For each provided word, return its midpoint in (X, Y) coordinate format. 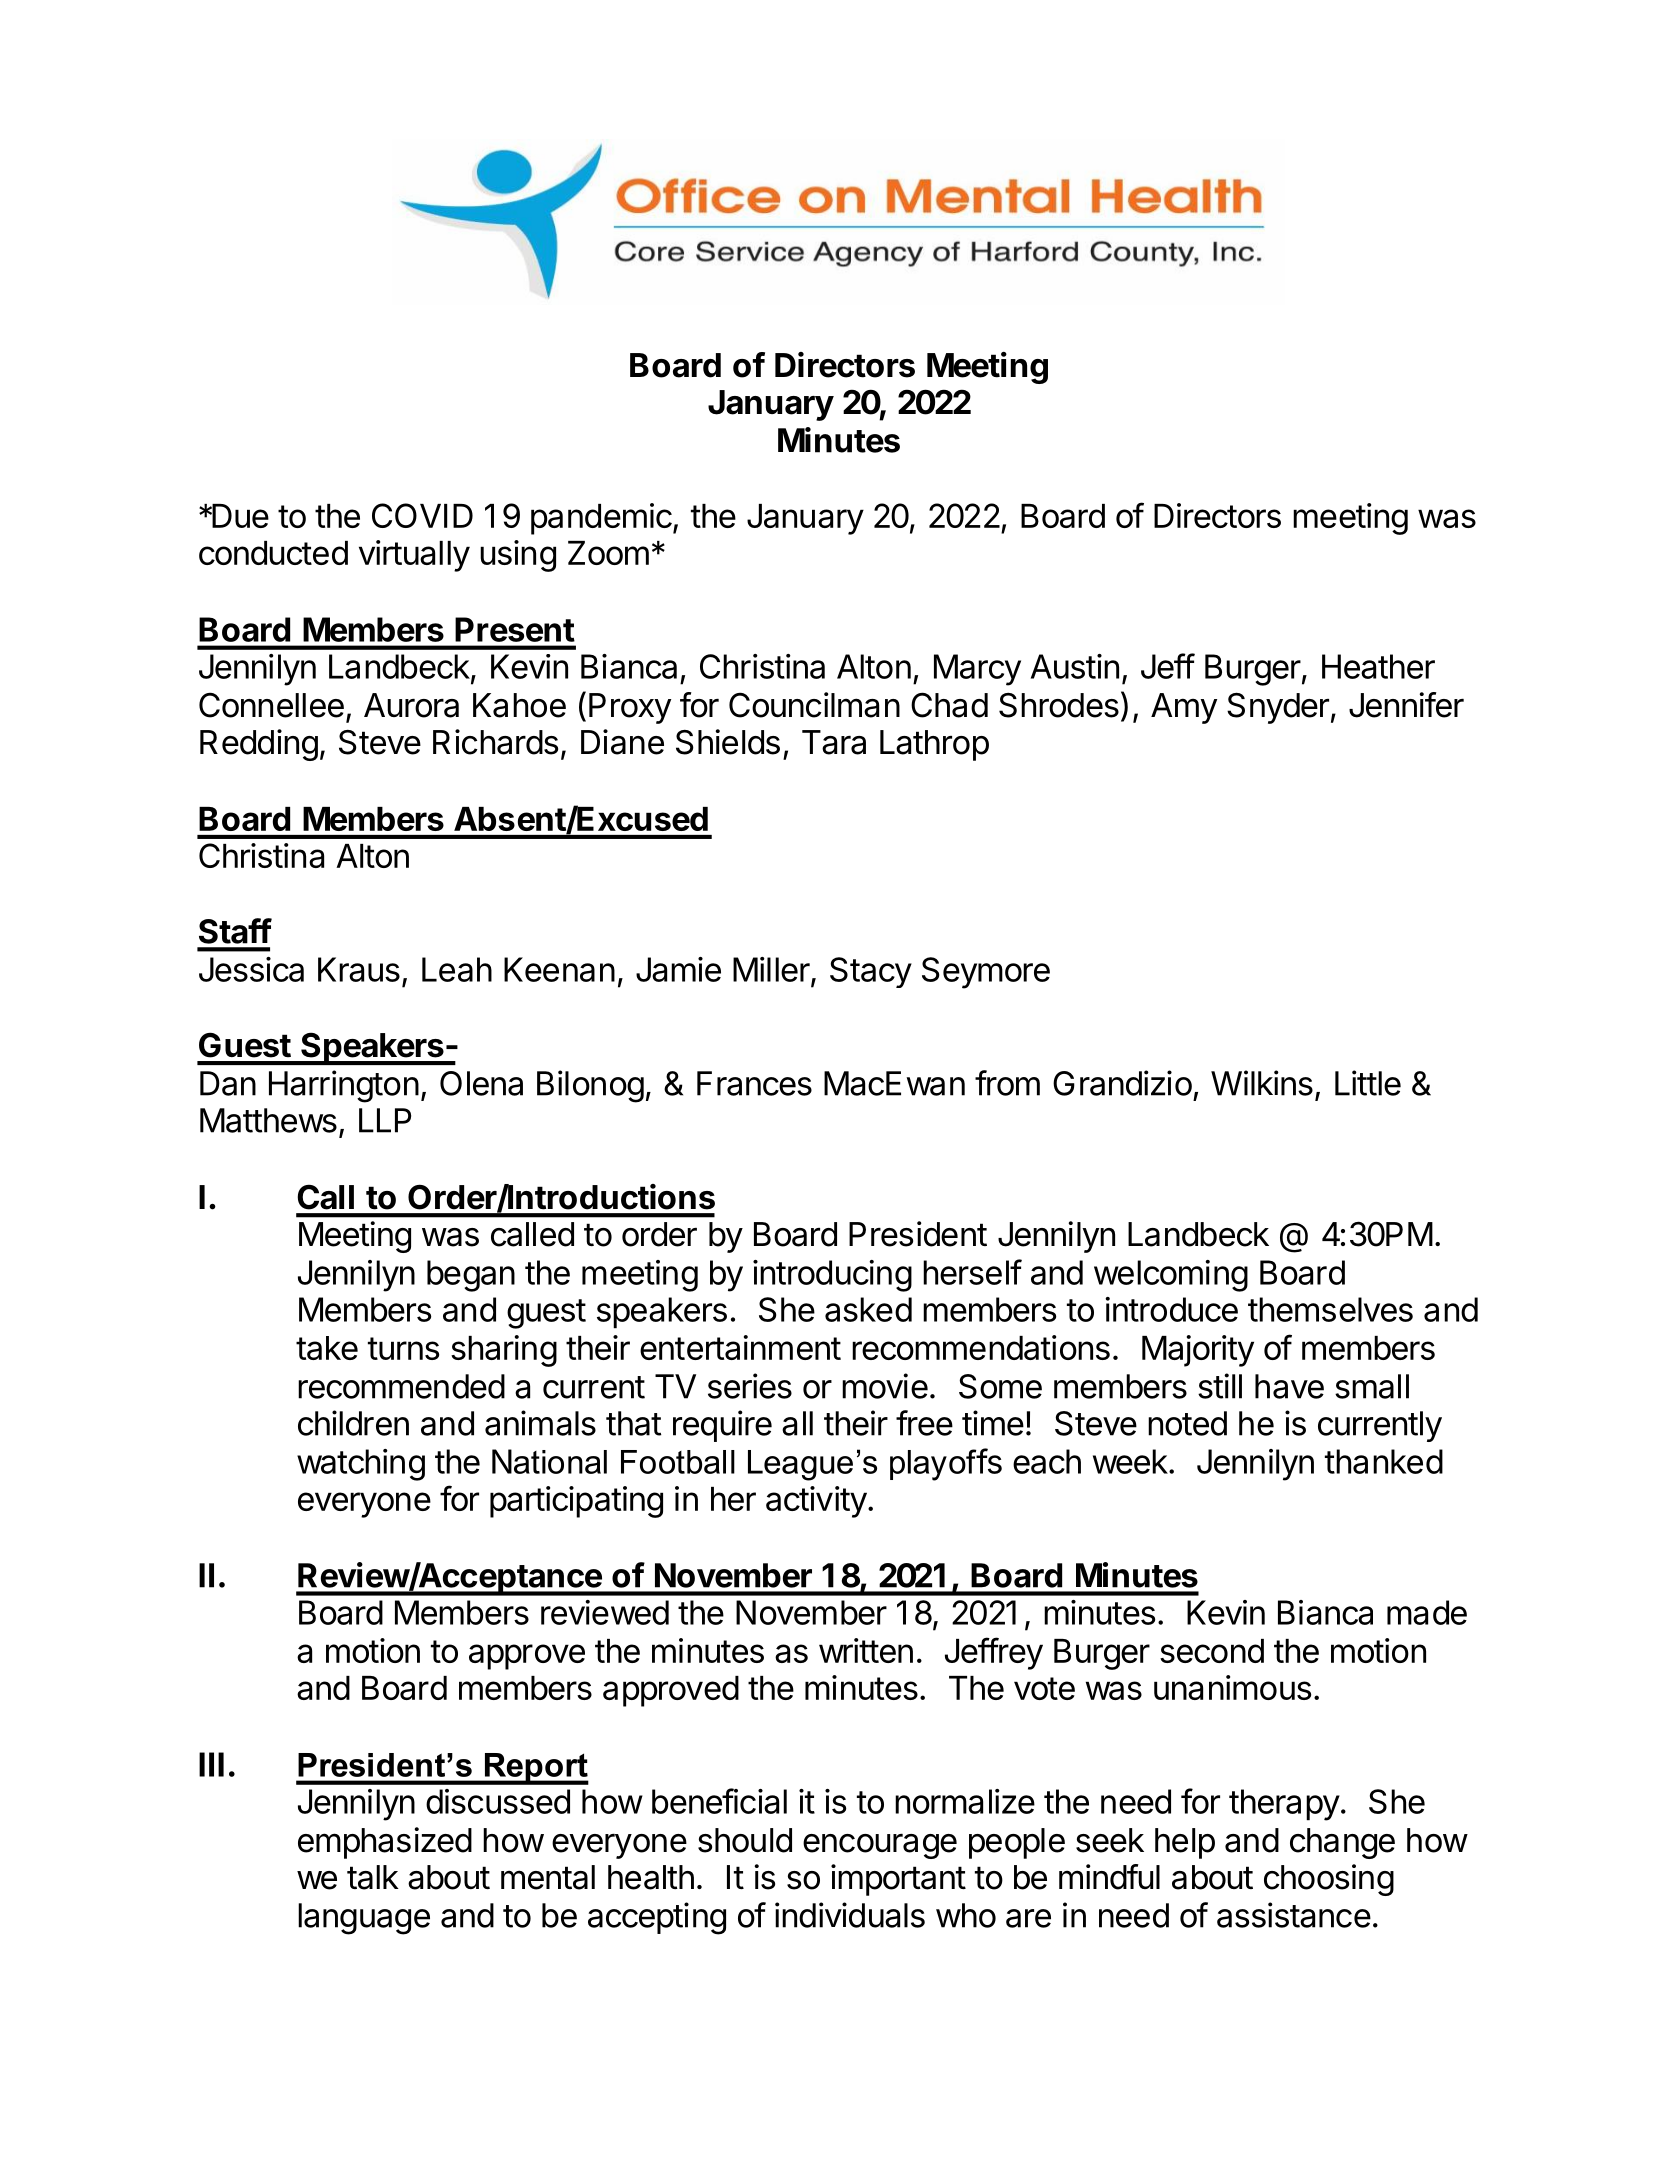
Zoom (608, 553)
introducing (832, 1276)
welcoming (1171, 1276)
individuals (850, 1915)
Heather (1378, 666)
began (471, 1276)
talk (373, 1877)
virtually (414, 556)
